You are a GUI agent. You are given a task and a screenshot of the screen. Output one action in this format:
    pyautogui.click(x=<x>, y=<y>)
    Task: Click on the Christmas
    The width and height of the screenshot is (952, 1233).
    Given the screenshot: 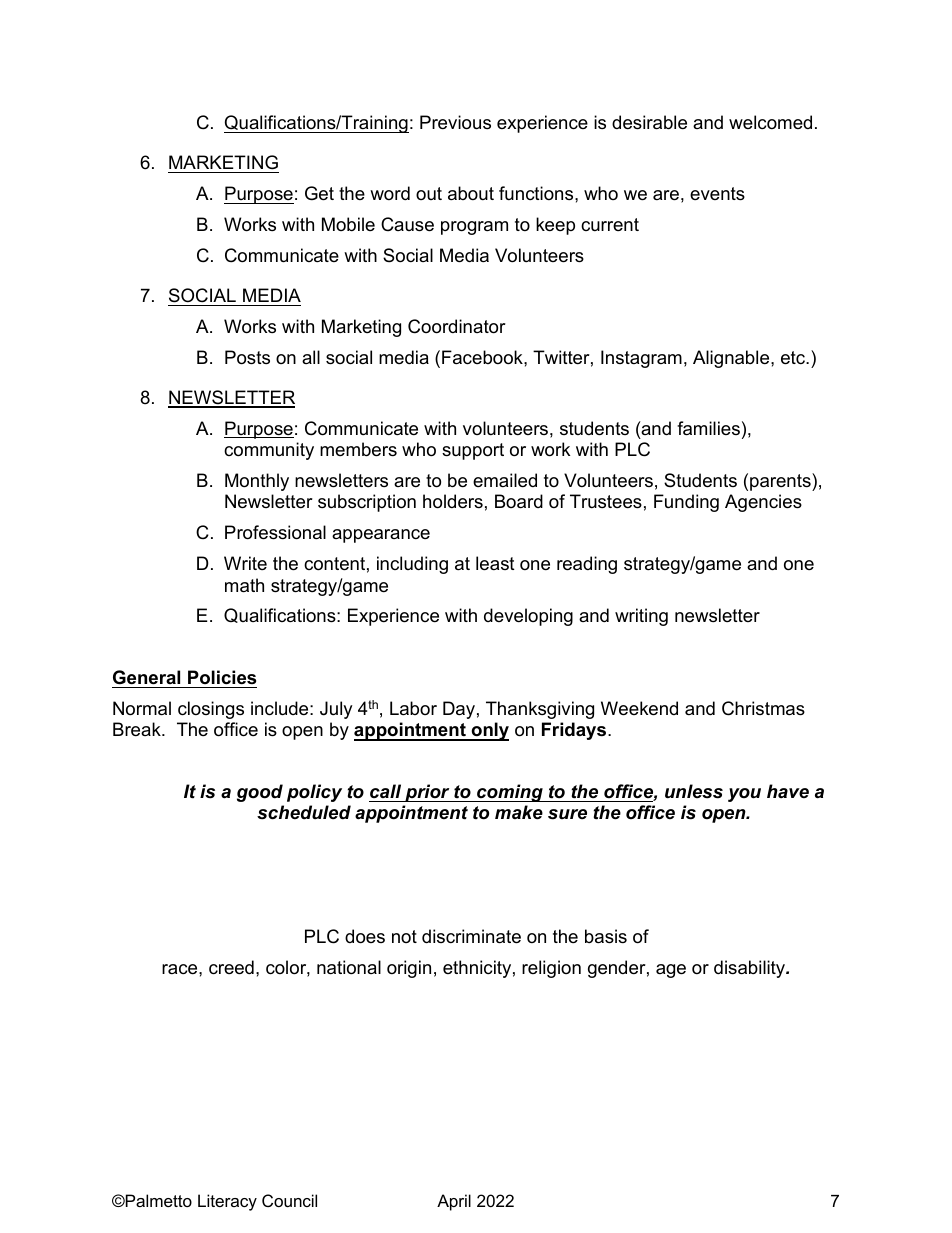 What is the action you would take?
    pyautogui.click(x=763, y=708)
